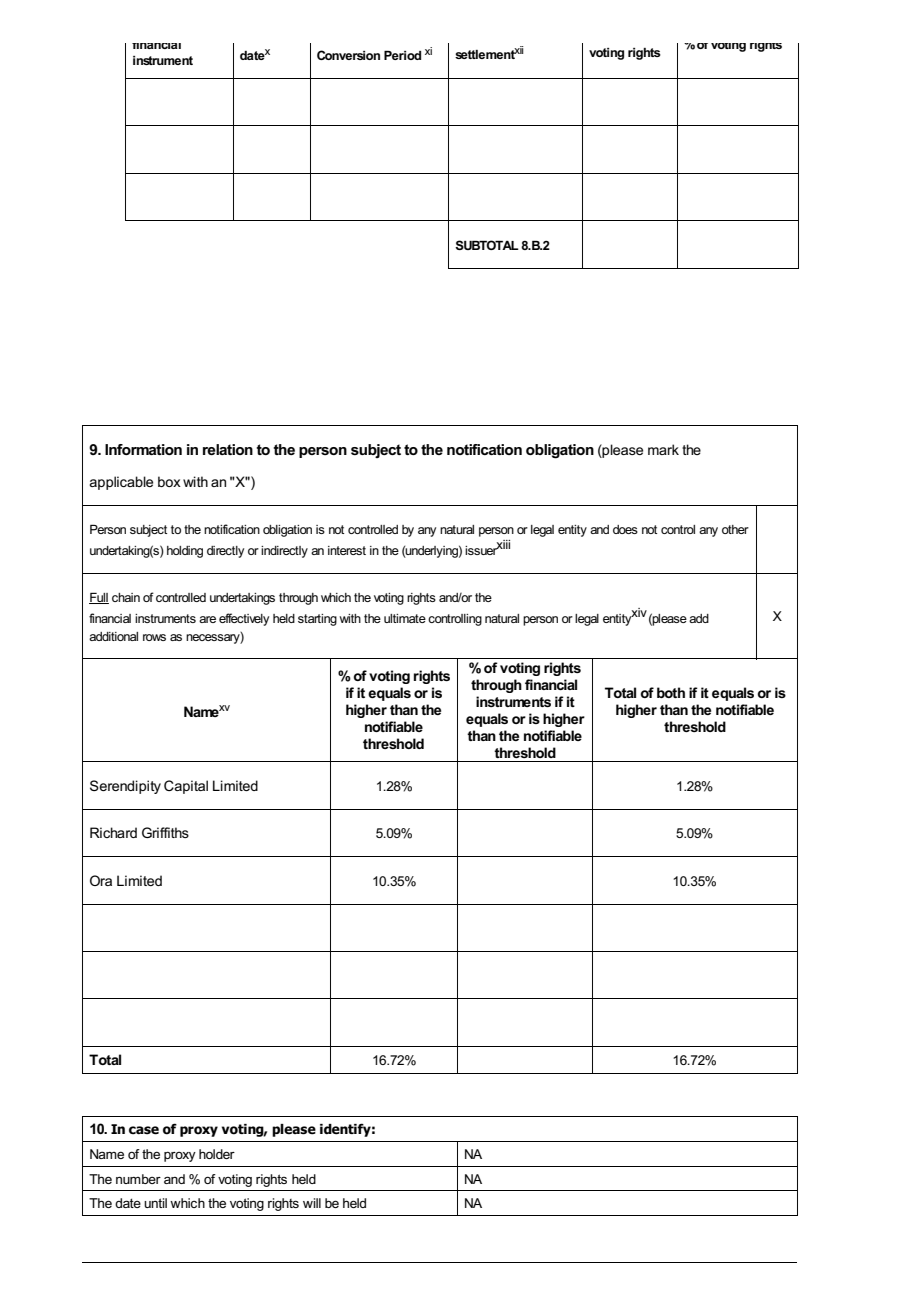  Describe the element at coordinates (625, 529) in the screenshot. I see `does` at that location.
